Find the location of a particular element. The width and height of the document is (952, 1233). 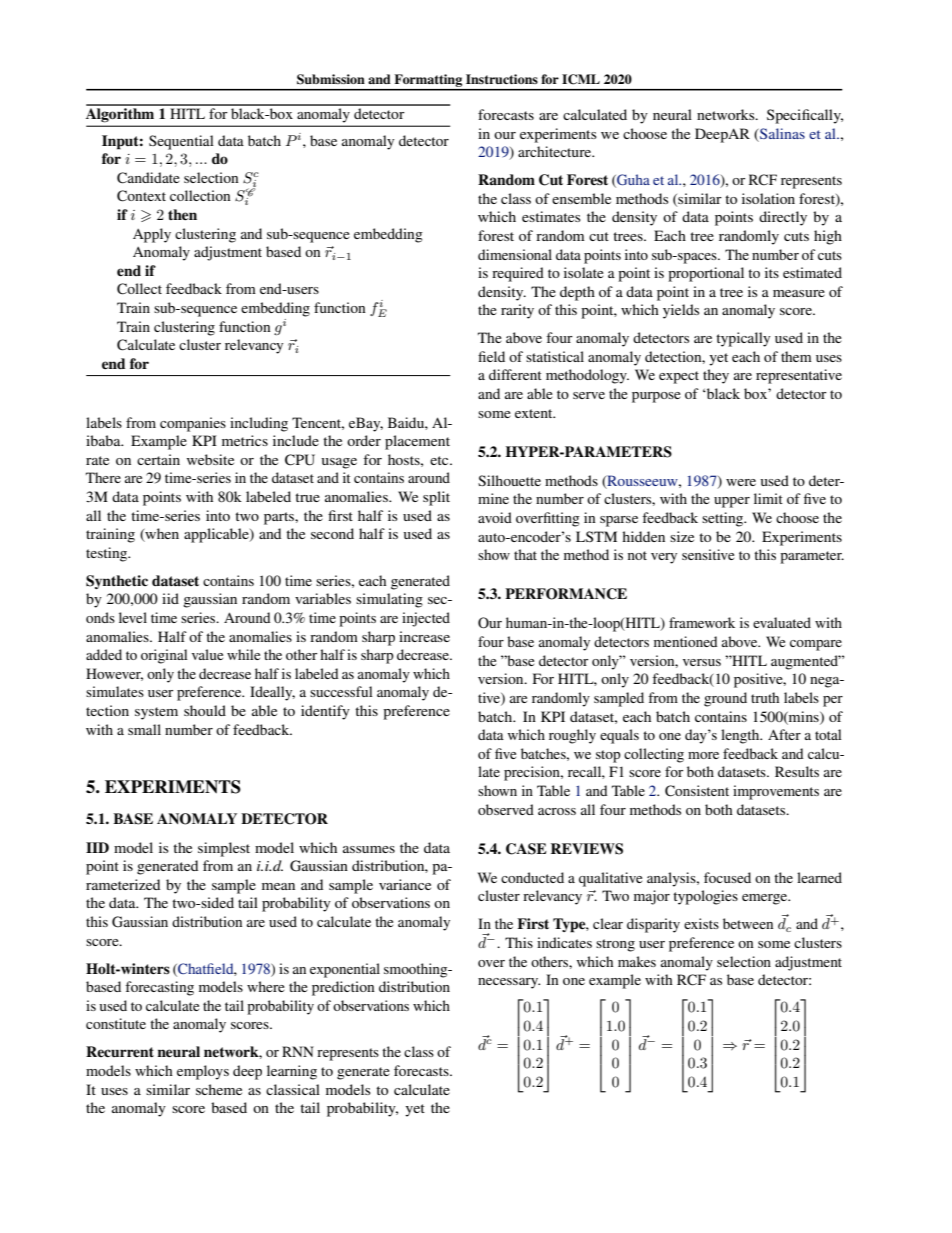

variance is located at coordinates (405, 884).
